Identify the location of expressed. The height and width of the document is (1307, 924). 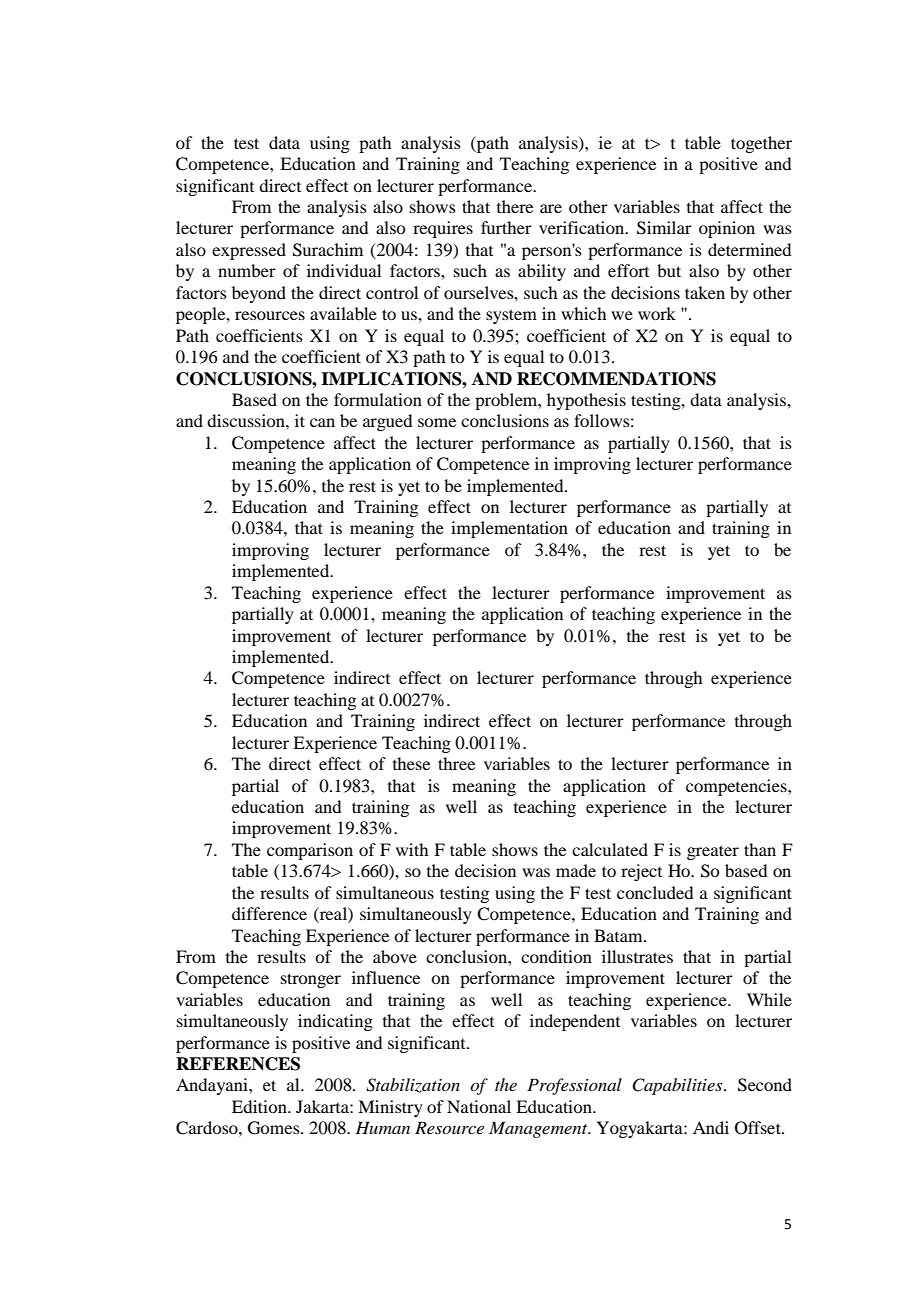
(249, 251).
